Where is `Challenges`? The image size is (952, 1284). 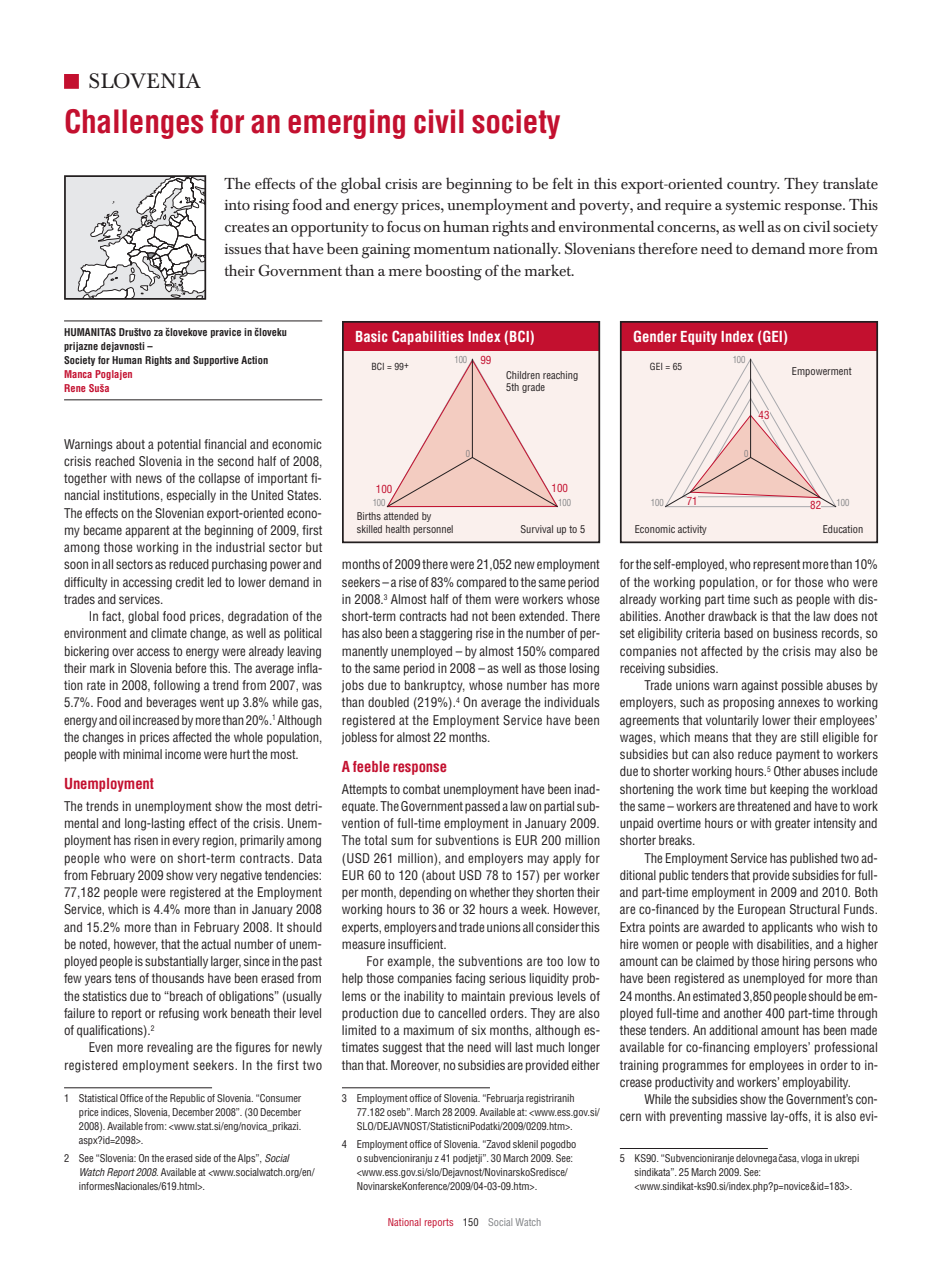 Challenges is located at coordinates (134, 124).
